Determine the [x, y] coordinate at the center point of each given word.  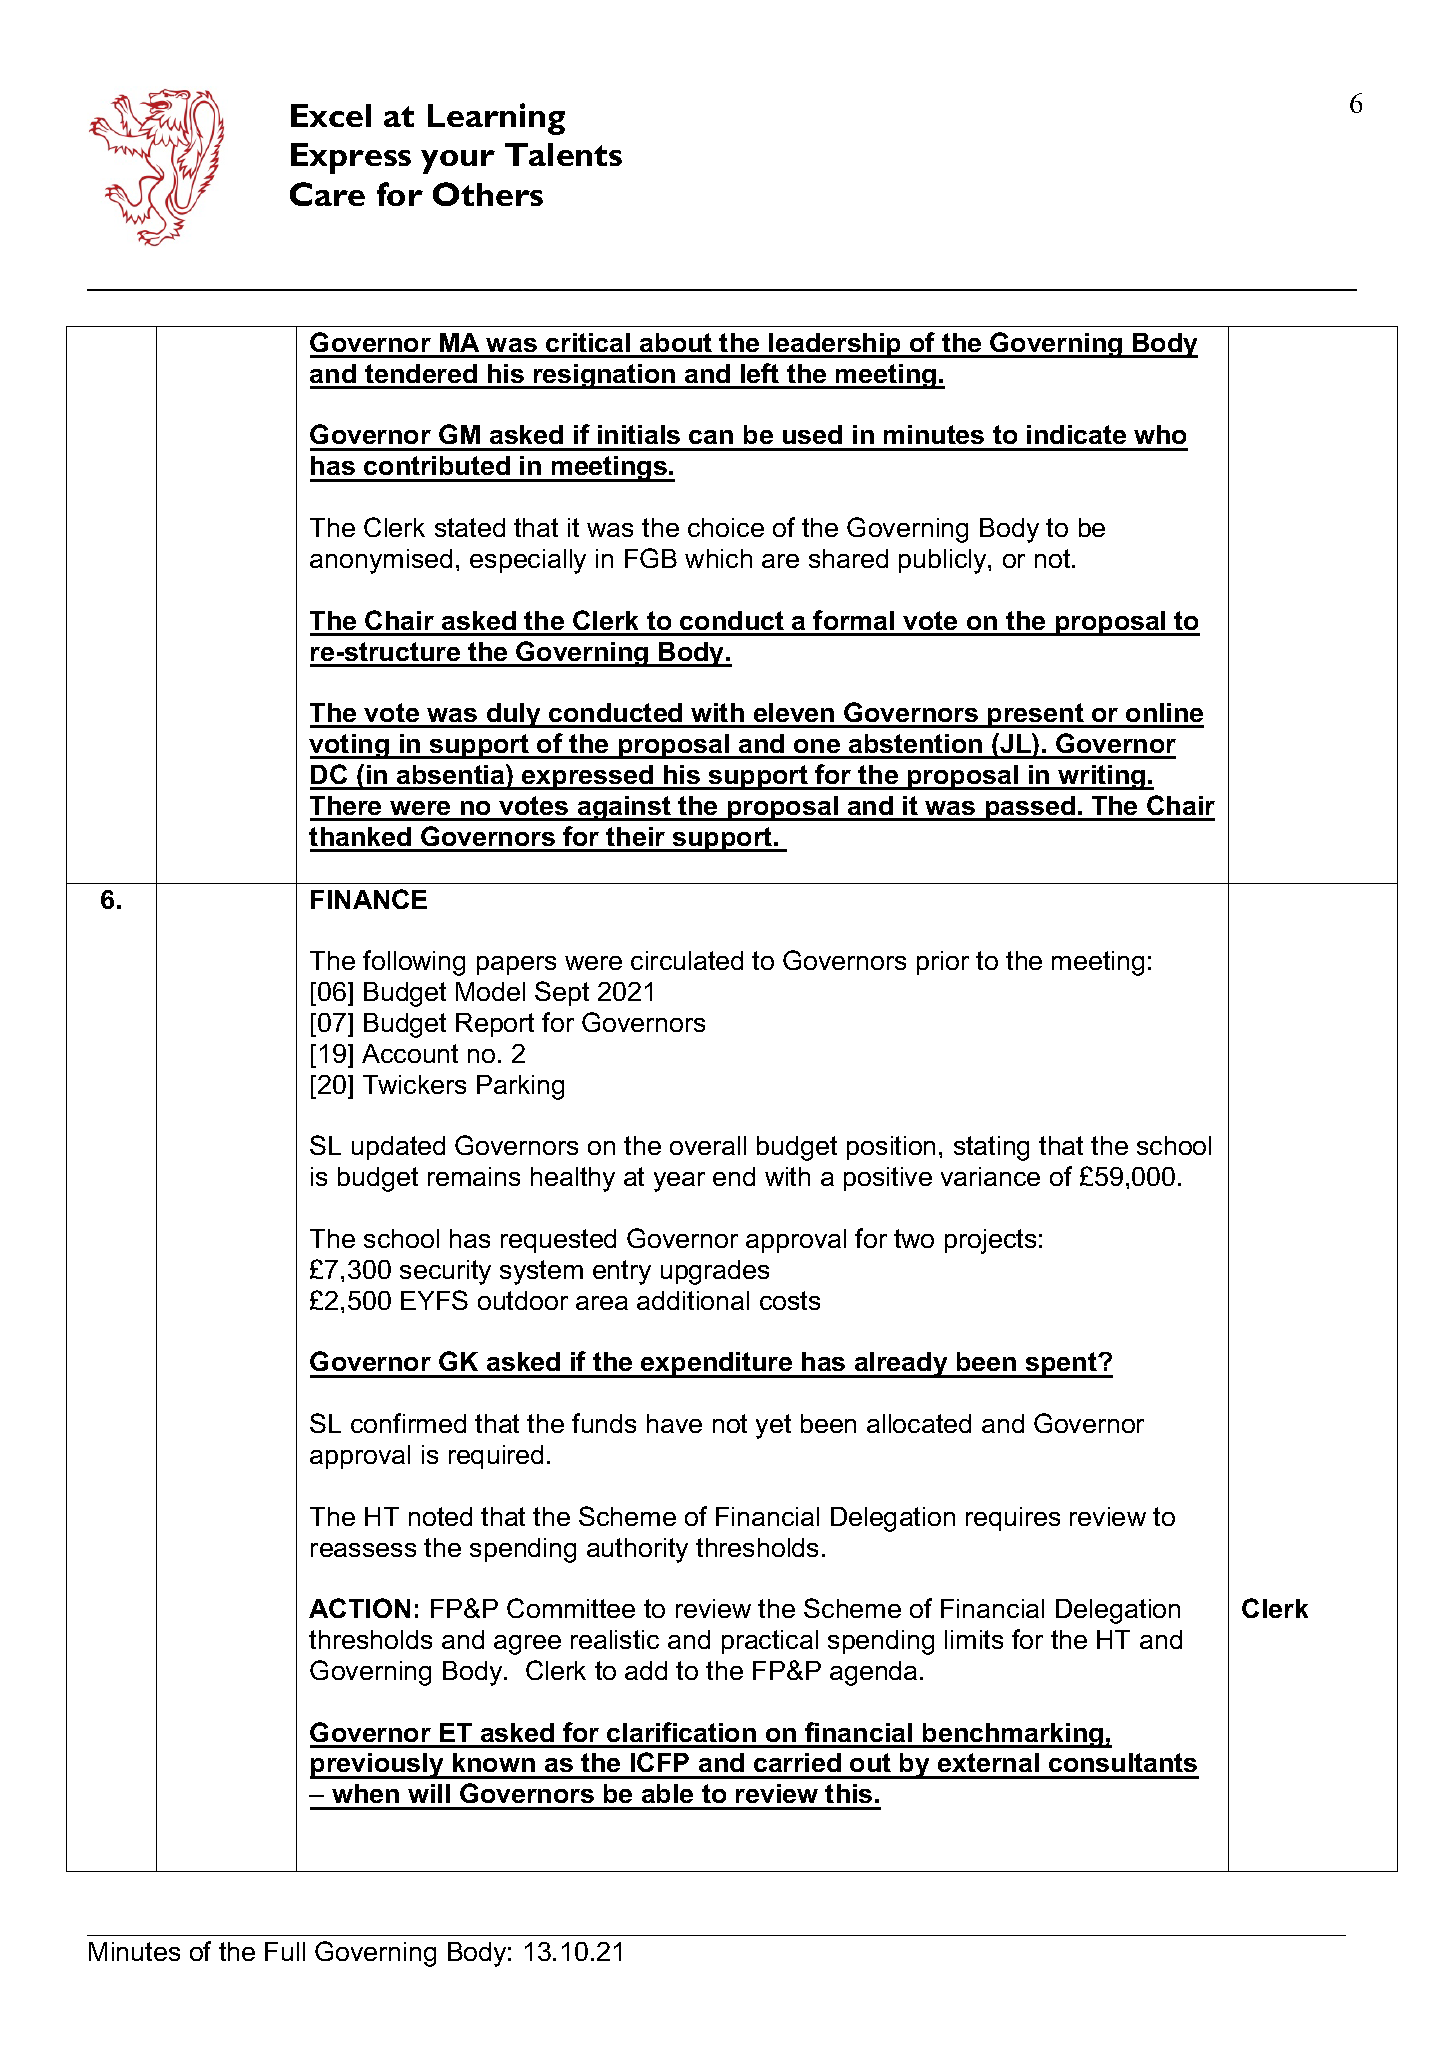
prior [943, 963]
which [718, 558]
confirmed [408, 1423]
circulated [687, 960]
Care [327, 194]
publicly [944, 561]
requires [1013, 1519]
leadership [835, 345]
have [674, 1423]
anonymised [381, 561]
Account [410, 1053]
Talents [563, 154]
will [429, 1793]
